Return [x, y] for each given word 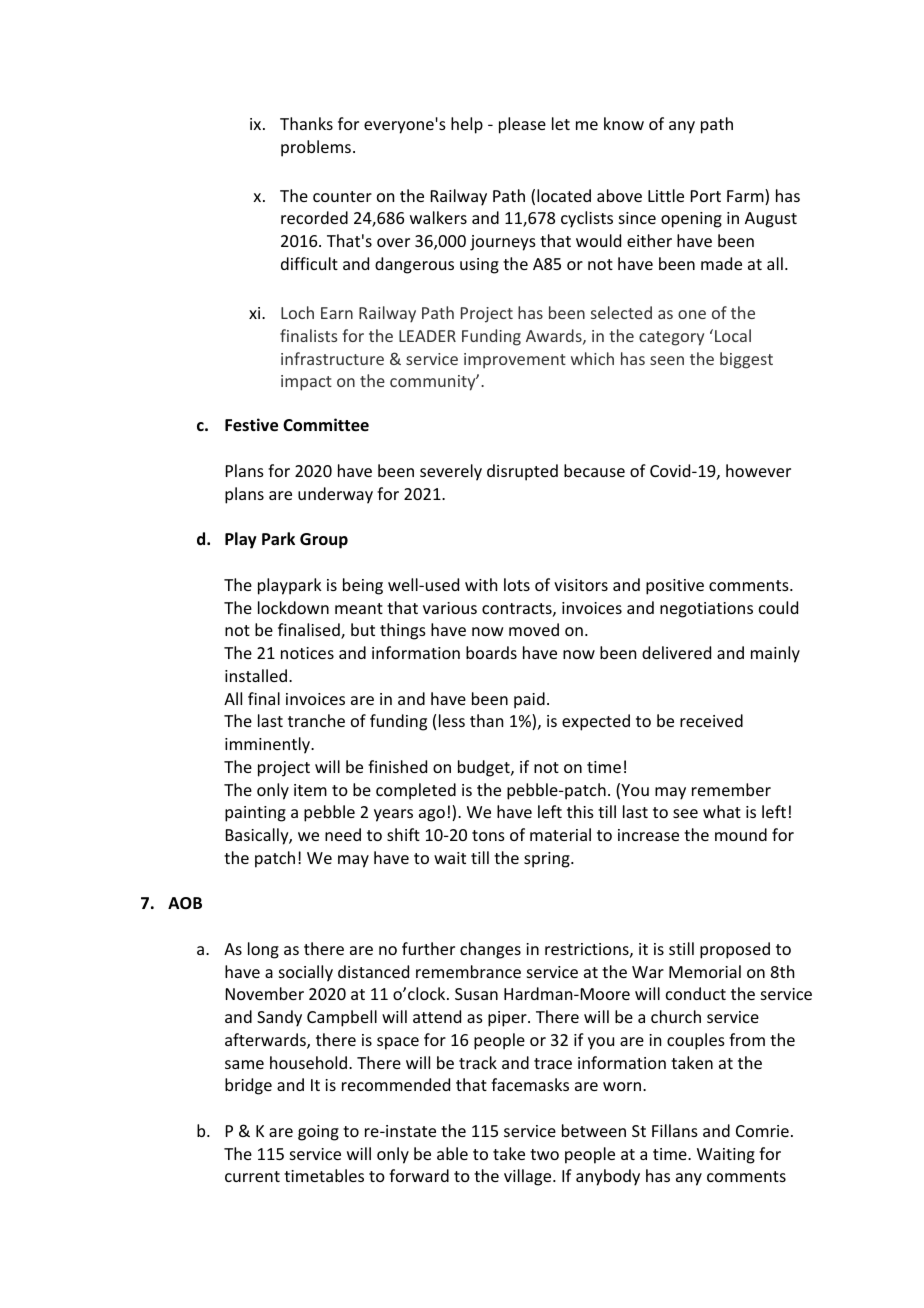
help [467, 125]
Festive [251, 425]
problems [316, 148]
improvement [515, 361]
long [263, 950]
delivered [676, 652]
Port [706, 196]
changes [490, 950]
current [252, 1176]
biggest [746, 360]
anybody [608, 1177]
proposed [735, 950]
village [529, 1177]
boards [491, 652]
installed [256, 675]
